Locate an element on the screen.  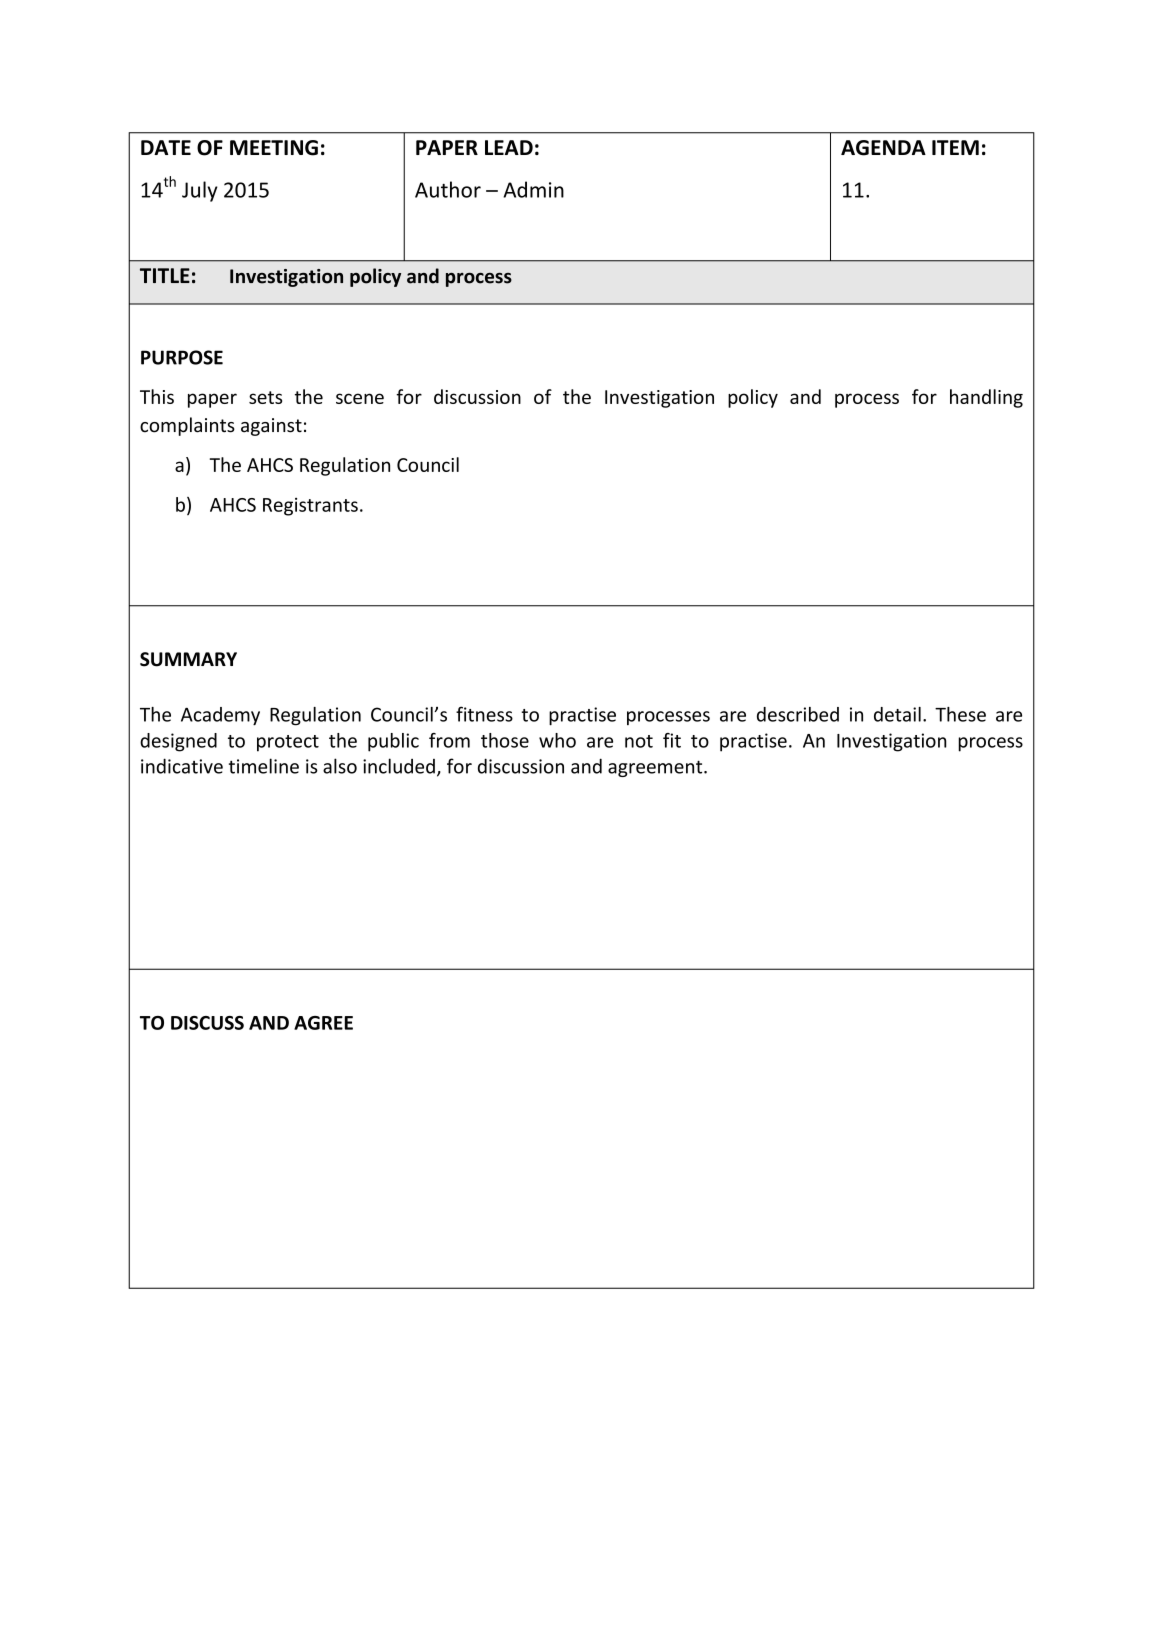
AGENDA is located at coordinates (883, 148).
